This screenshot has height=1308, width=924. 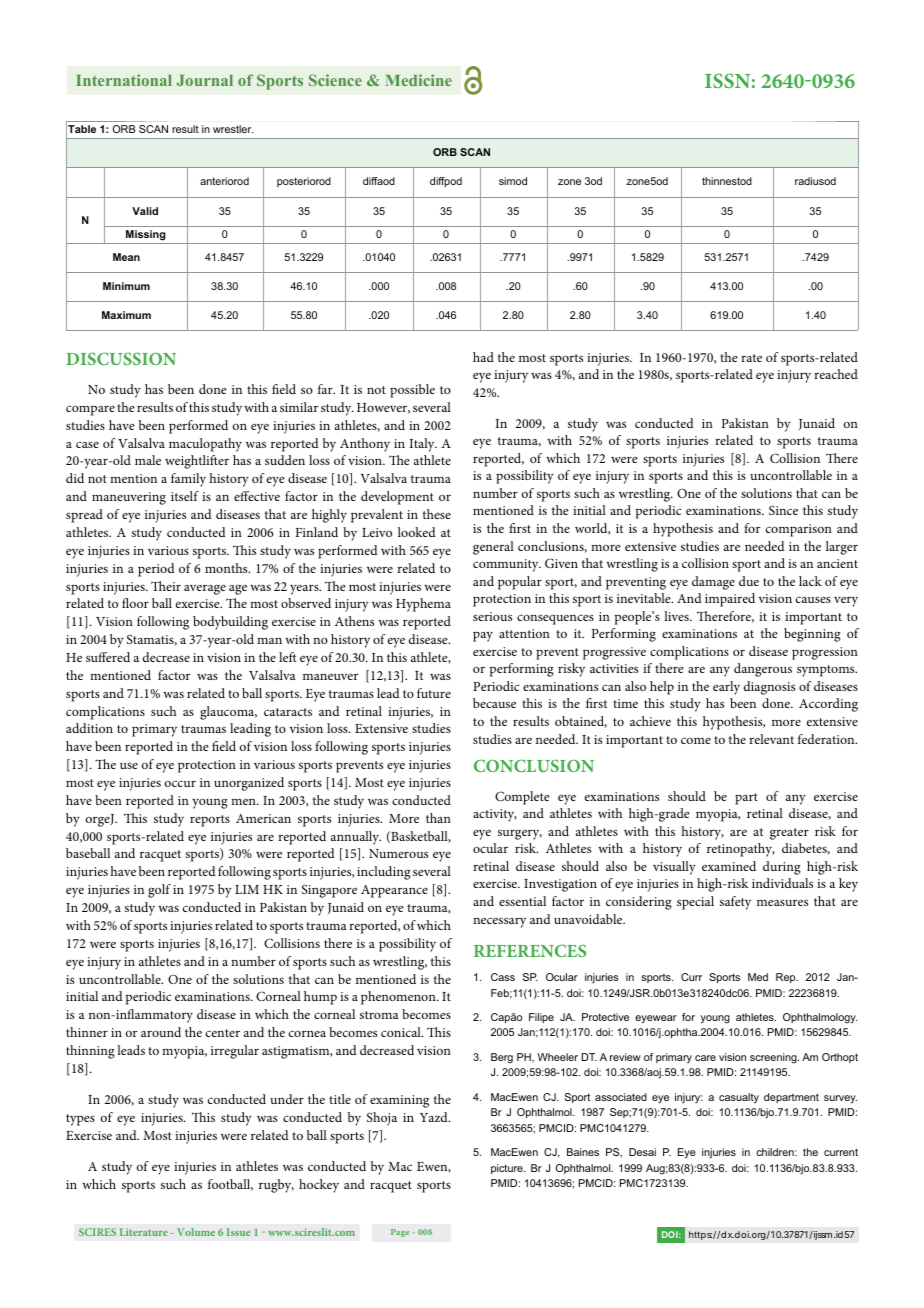 I want to click on golf, so click(x=159, y=891).
